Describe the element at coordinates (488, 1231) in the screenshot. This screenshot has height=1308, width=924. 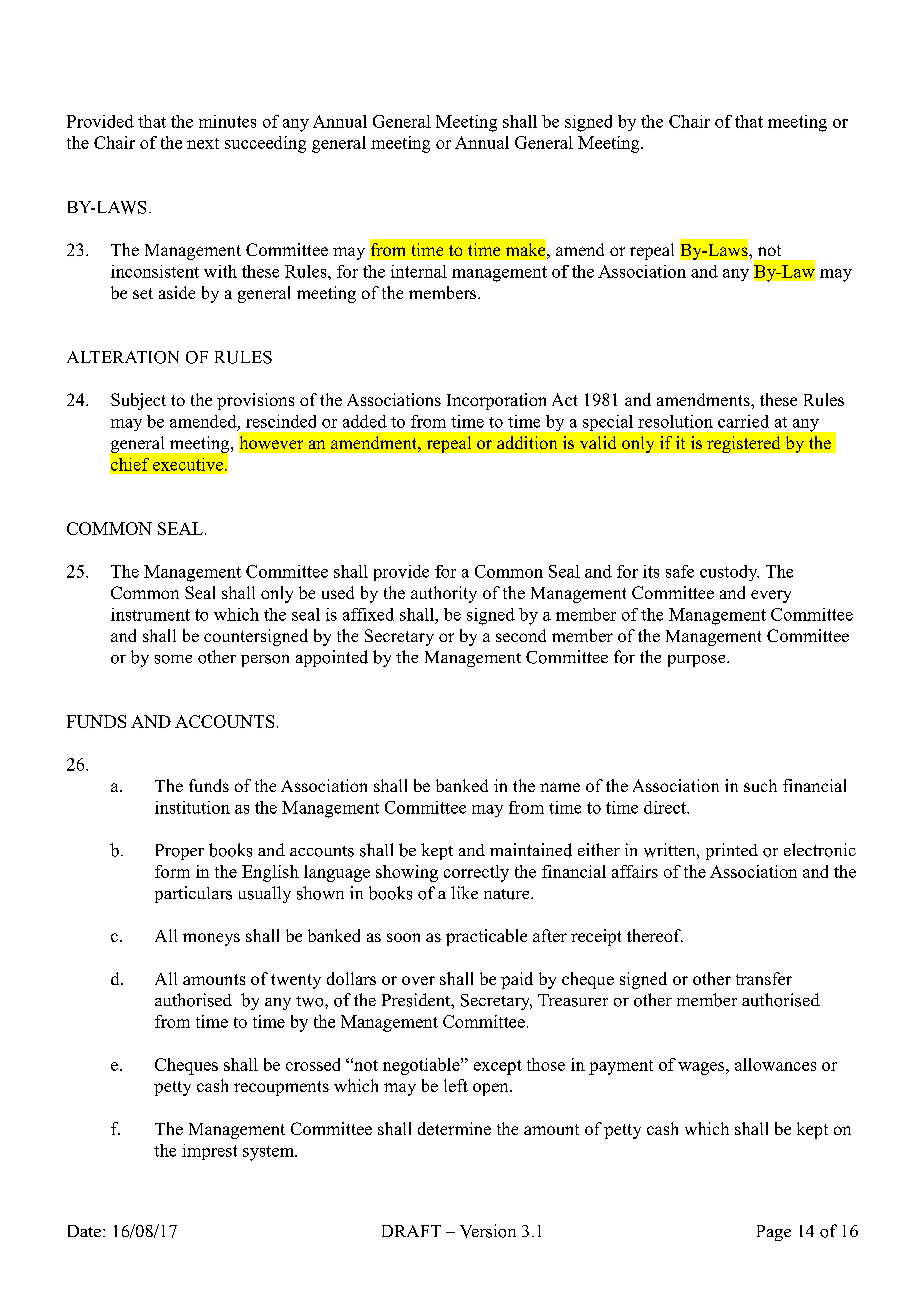
I see `Version` at that location.
